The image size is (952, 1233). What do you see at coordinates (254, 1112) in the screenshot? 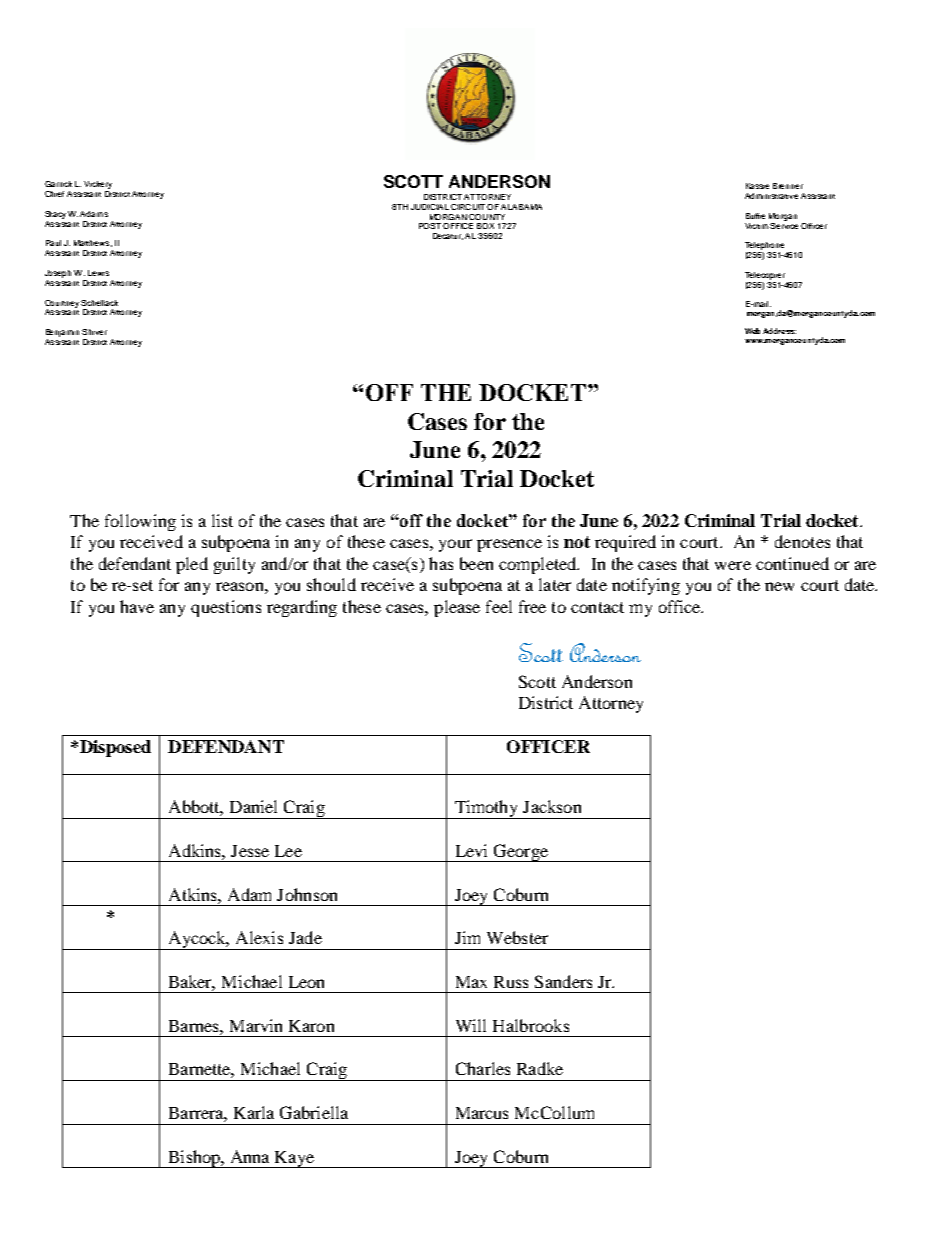
I see `Karla` at bounding box center [254, 1112].
